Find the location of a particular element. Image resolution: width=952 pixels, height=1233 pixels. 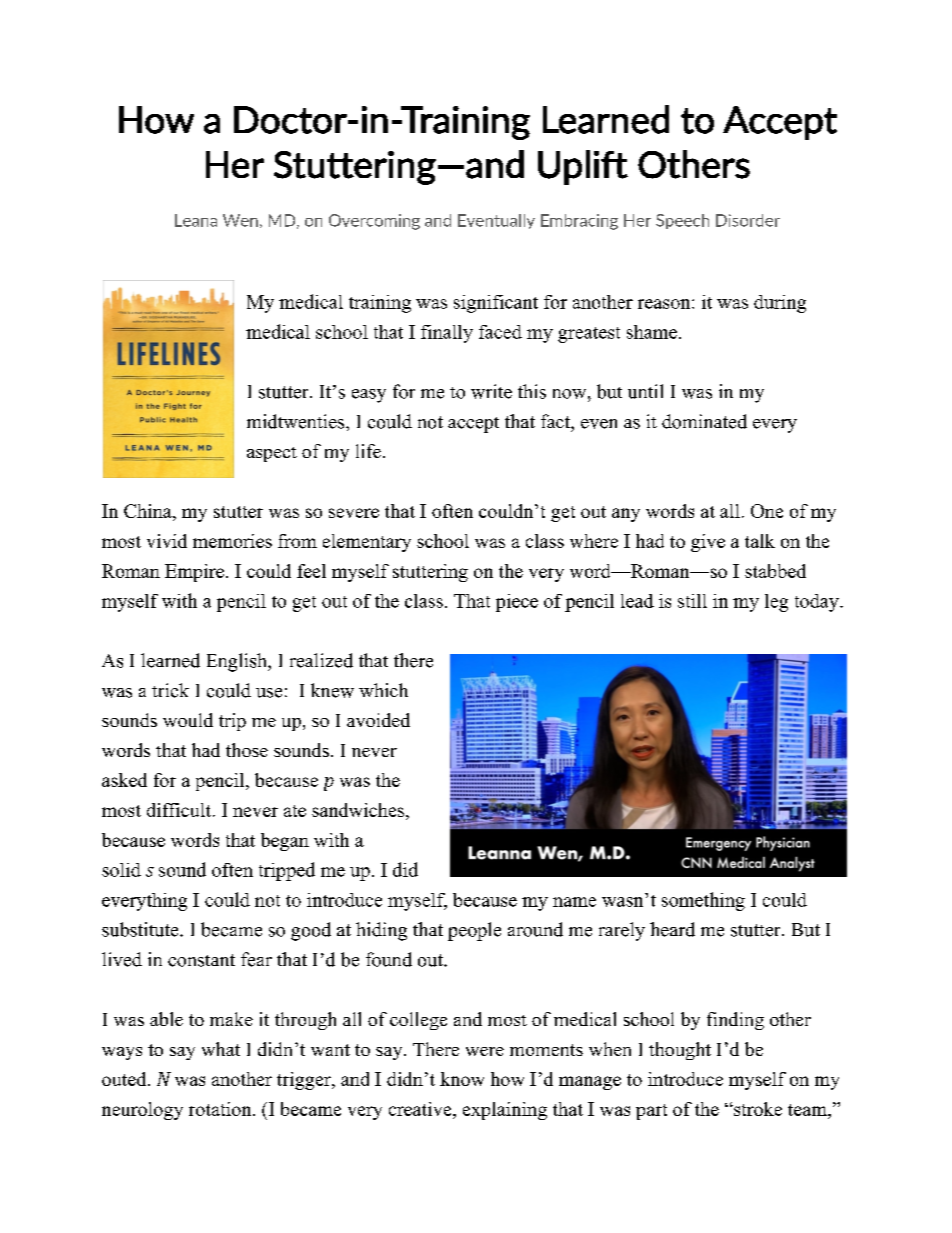

rotation is located at coordinates (221, 1109).
